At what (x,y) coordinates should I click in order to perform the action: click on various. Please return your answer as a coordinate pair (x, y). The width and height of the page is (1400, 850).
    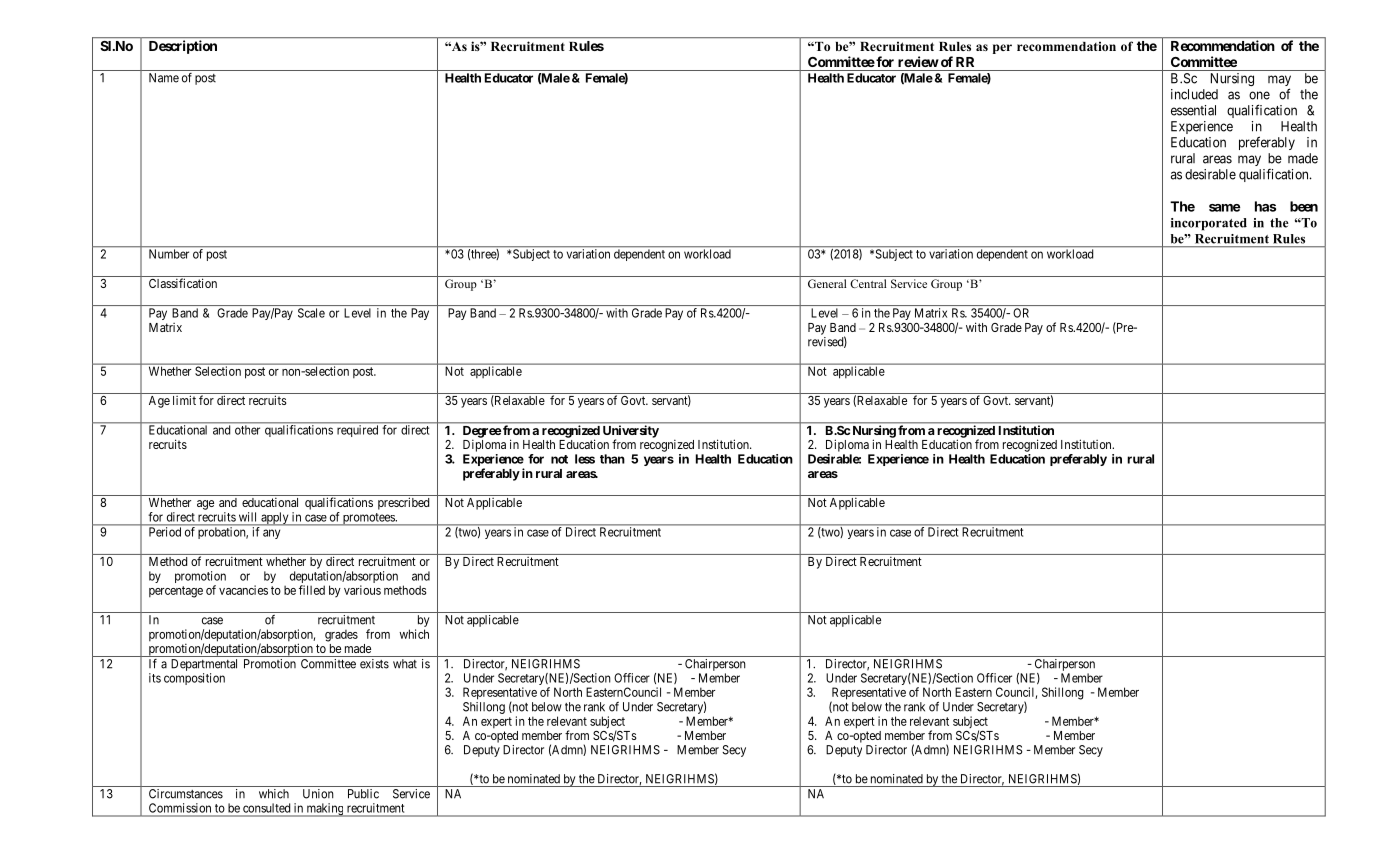
    Looking at the image, I should click on (362, 590).
